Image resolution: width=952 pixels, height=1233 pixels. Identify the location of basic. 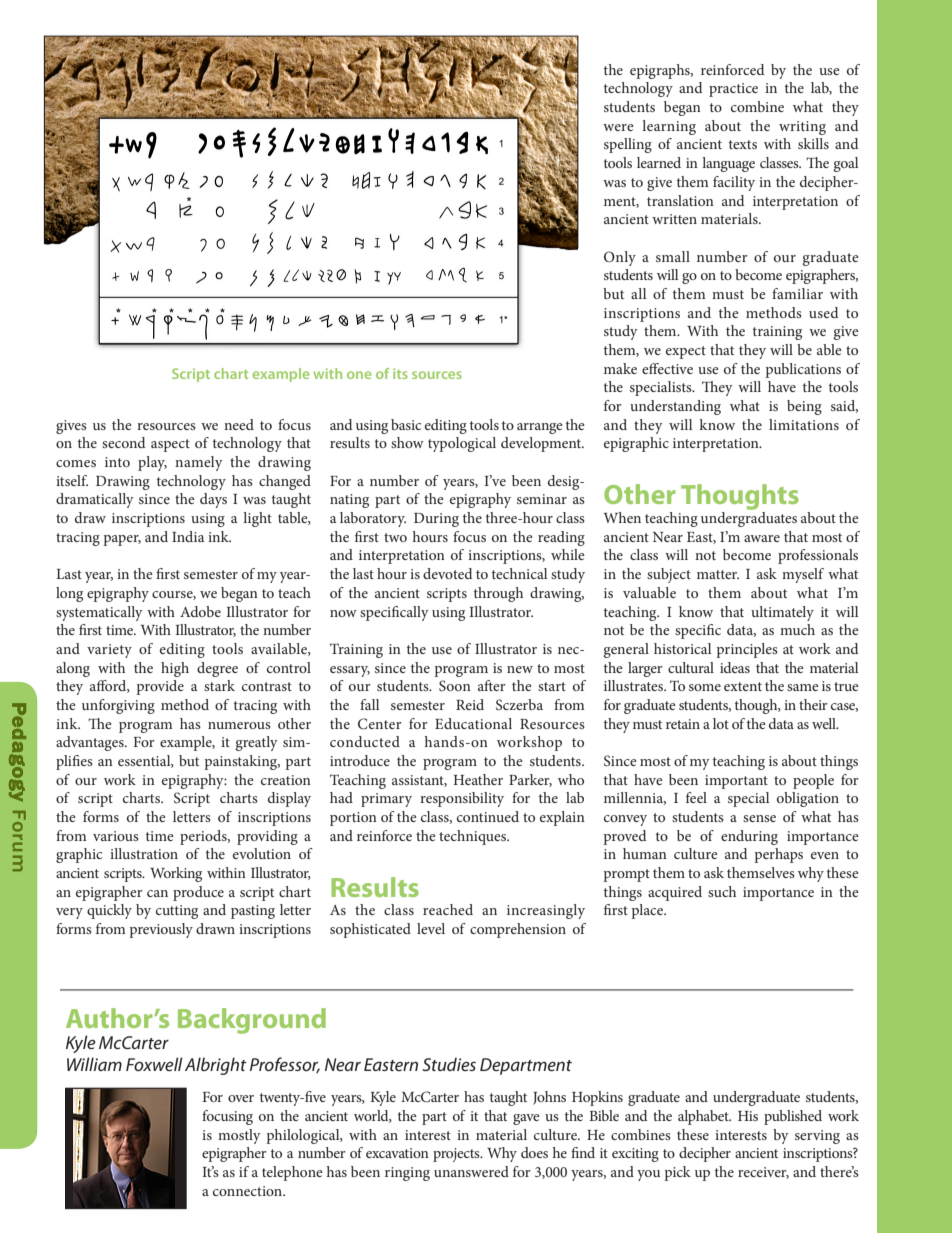
(406, 424).
